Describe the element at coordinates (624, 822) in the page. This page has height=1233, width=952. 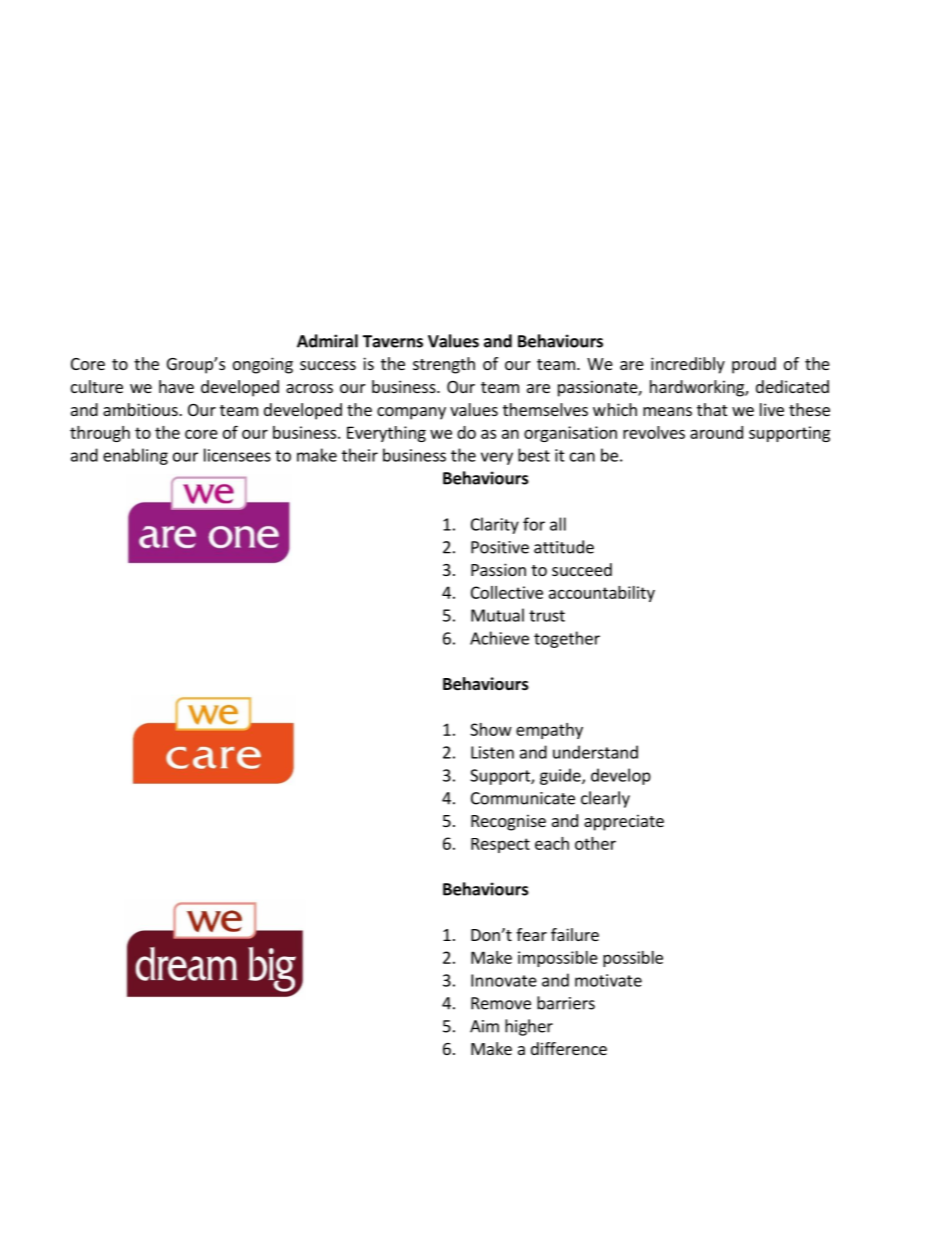
I see `appreciate` at that location.
